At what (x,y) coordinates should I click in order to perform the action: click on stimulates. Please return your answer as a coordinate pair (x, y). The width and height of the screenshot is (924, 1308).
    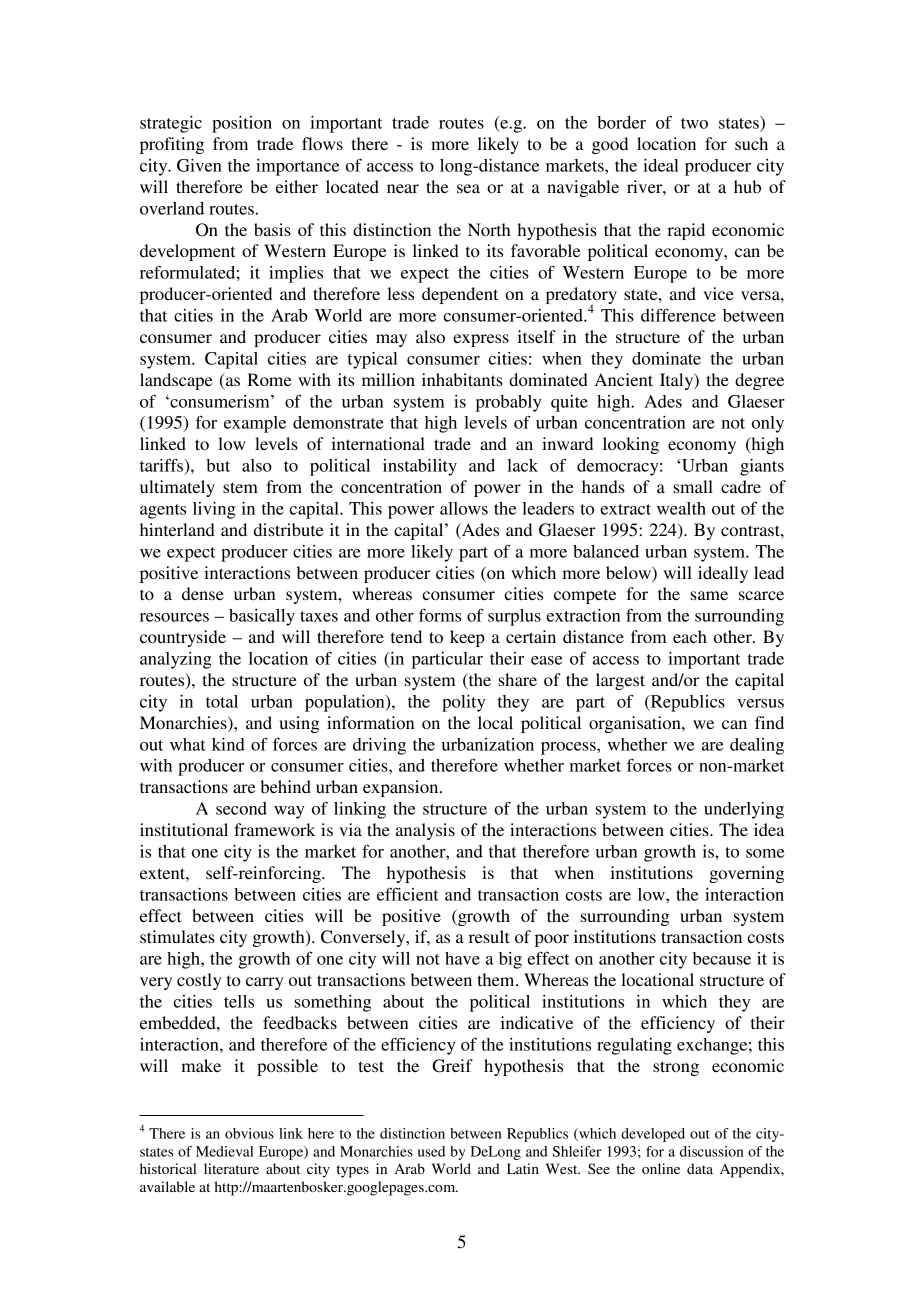
    Looking at the image, I should click on (177, 936).
